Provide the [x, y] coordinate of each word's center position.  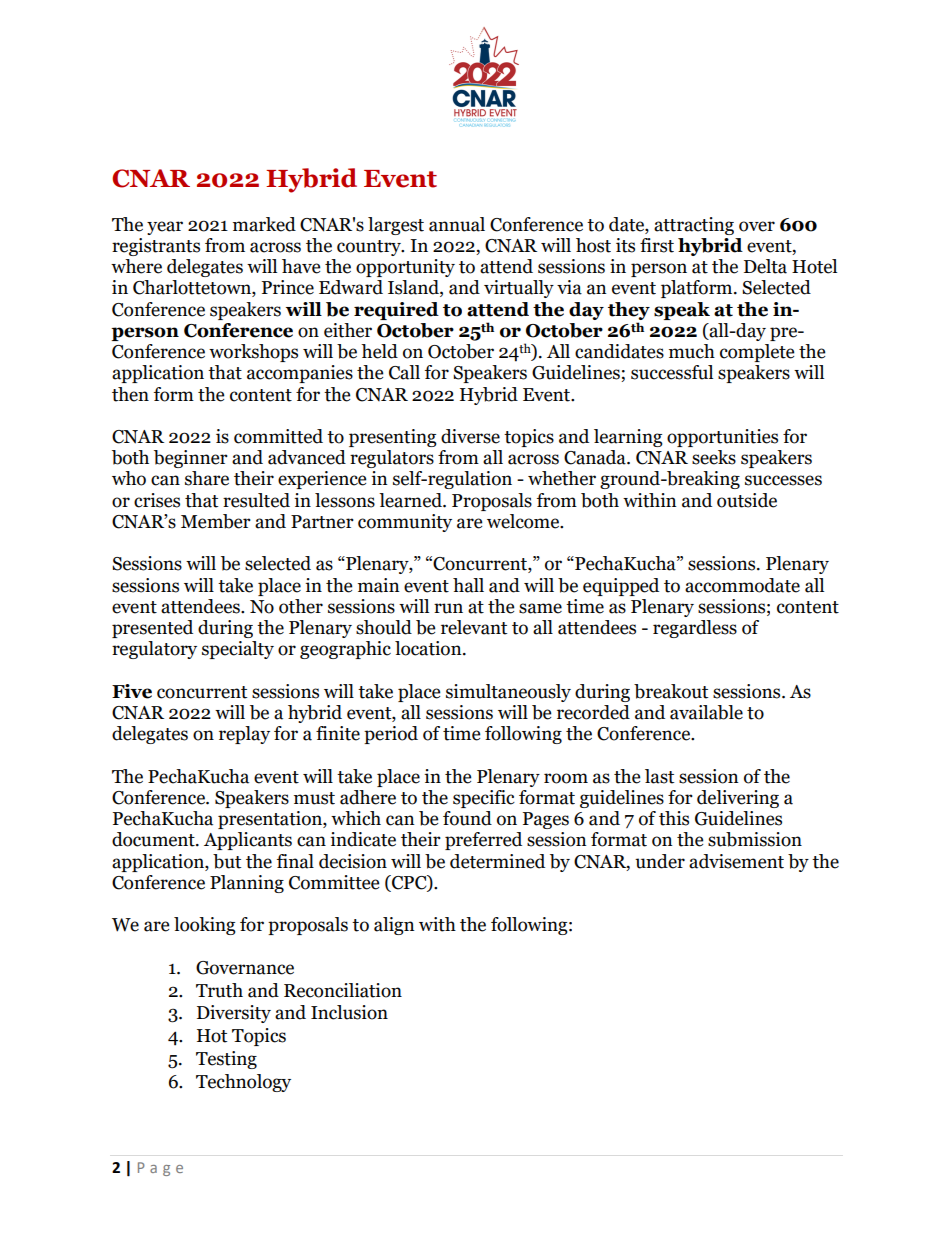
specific [484, 799]
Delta [765, 266]
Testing [226, 1060]
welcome [524, 521]
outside [747, 500]
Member [216, 521]
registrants [156, 247]
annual [457, 224]
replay [244, 735]
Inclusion [349, 1012]
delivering [738, 799]
